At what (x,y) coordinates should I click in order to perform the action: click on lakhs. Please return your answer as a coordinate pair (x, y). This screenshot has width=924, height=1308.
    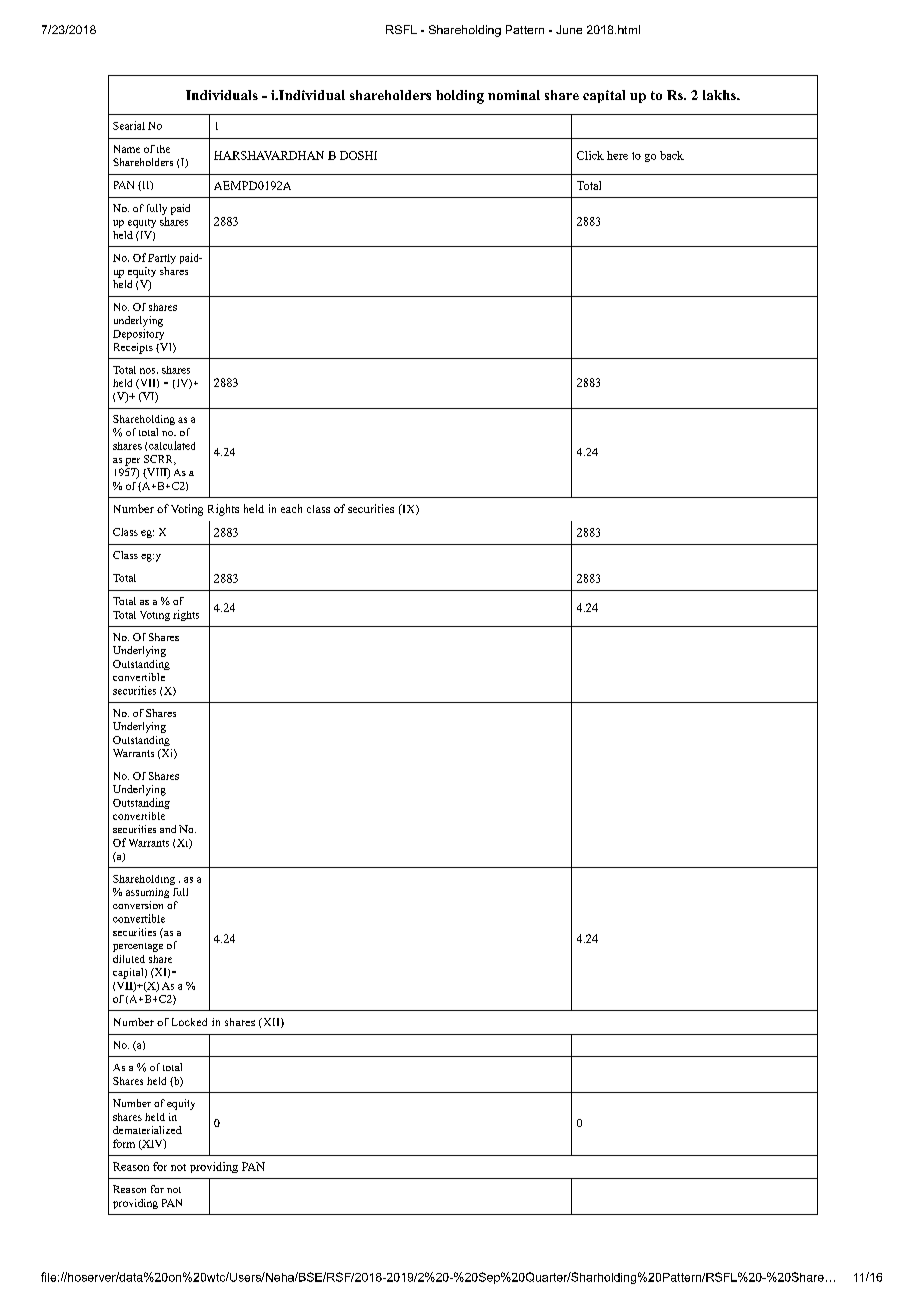
    Looking at the image, I should click on (720, 95).
